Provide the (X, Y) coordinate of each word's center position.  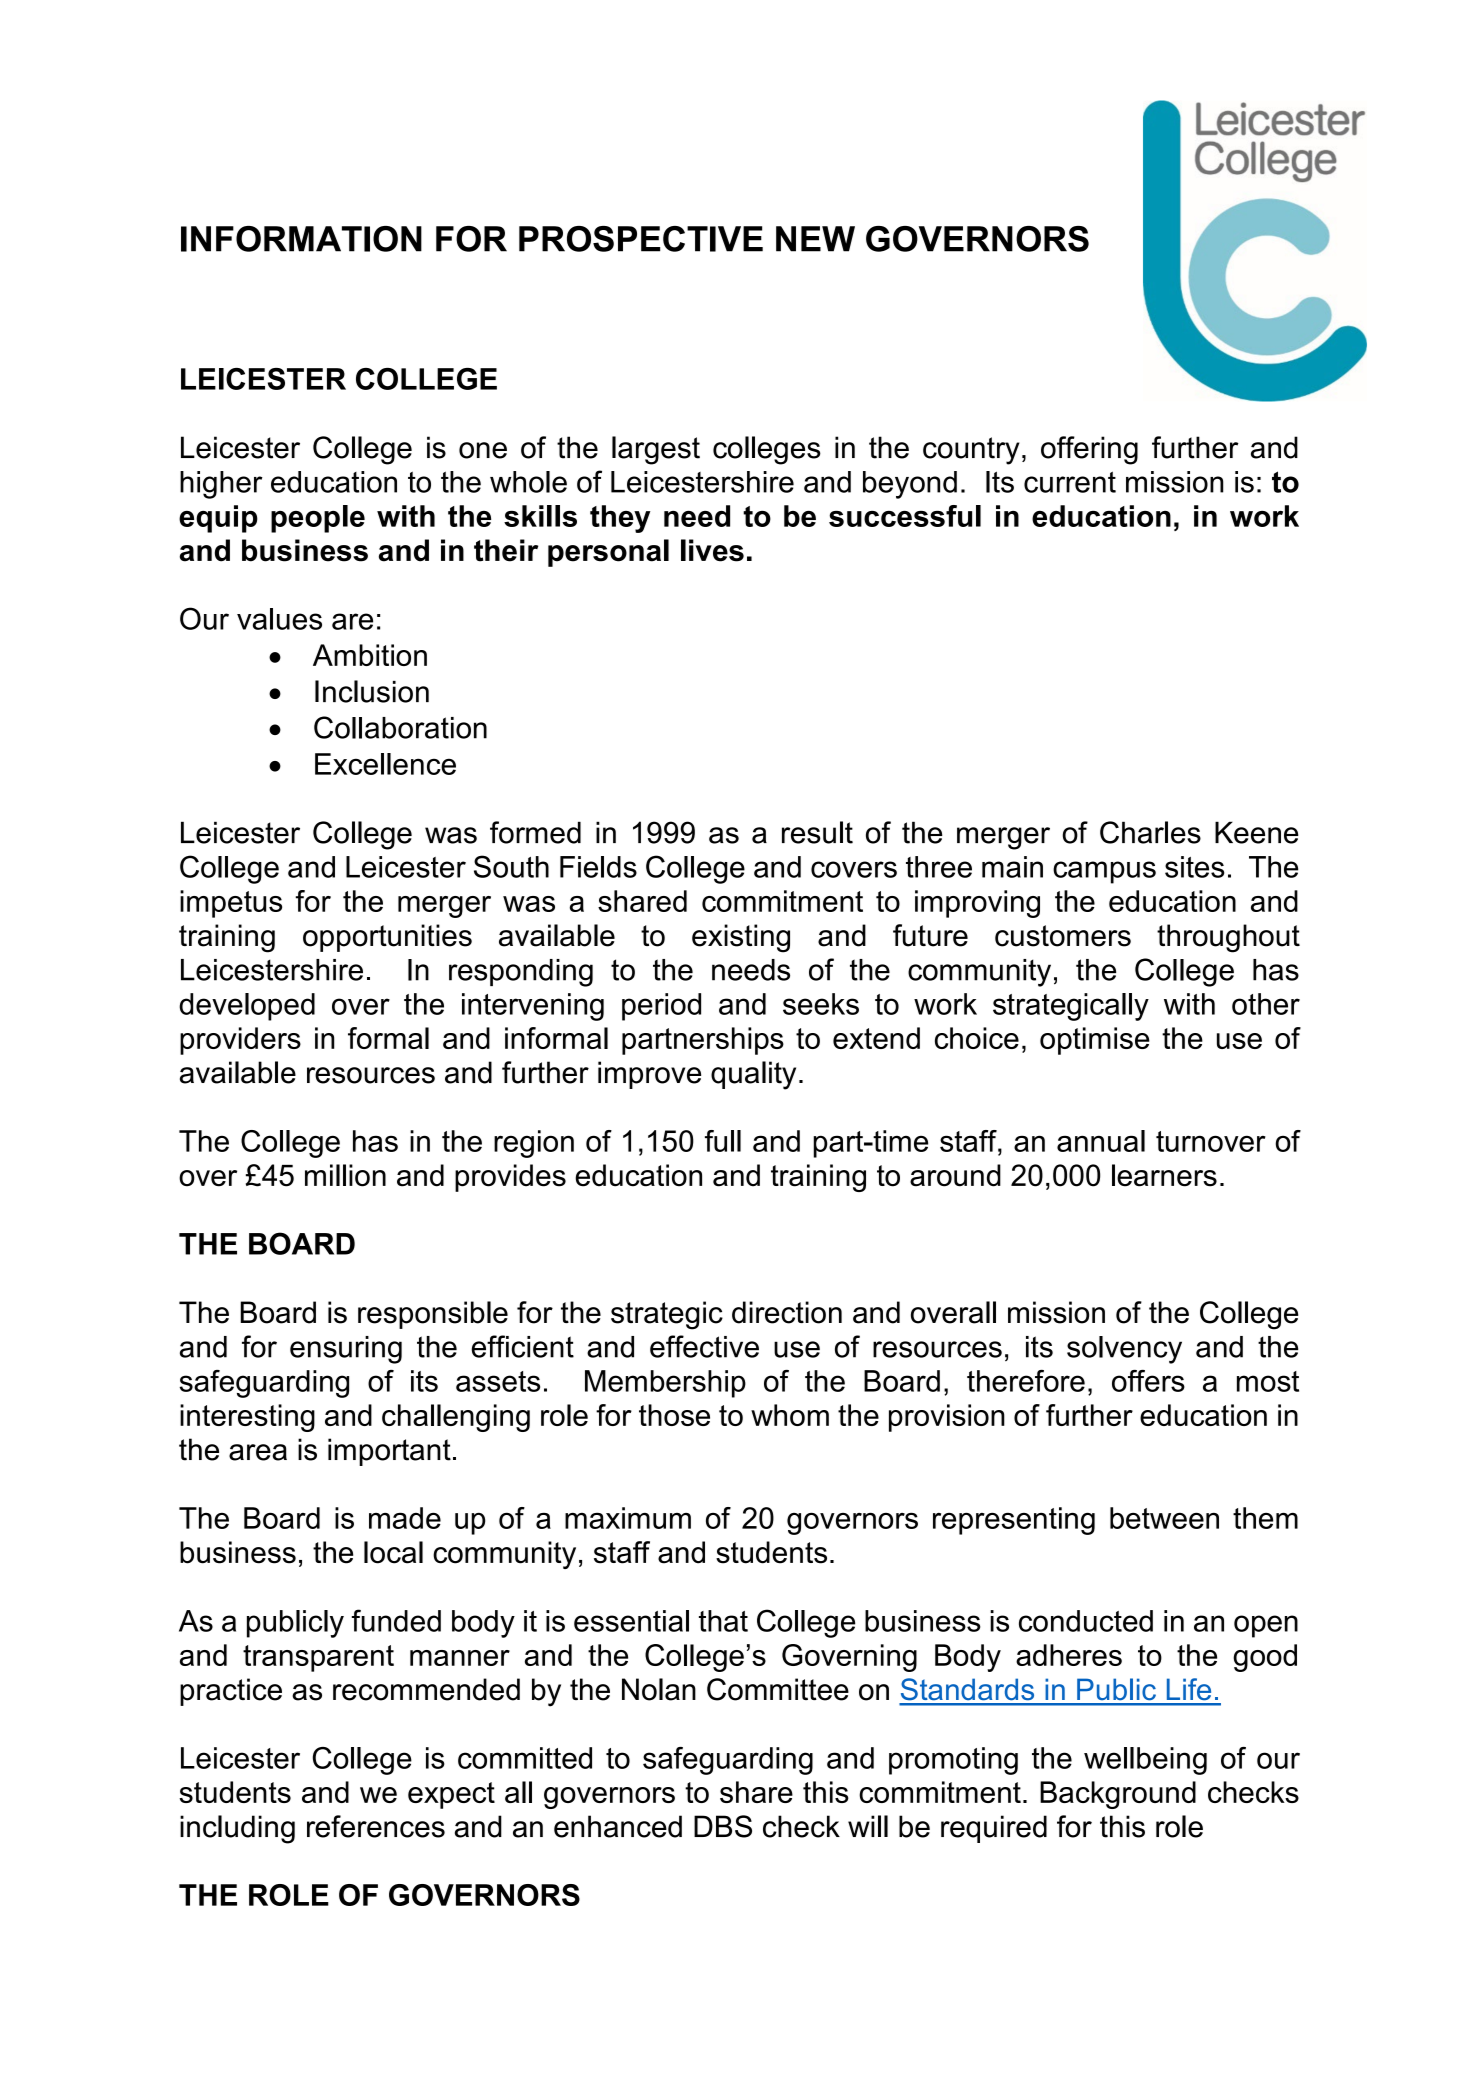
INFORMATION (301, 239)
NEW (815, 239)
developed (247, 1007)
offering (1089, 450)
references (376, 1826)
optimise (1095, 1041)
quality (753, 1075)
